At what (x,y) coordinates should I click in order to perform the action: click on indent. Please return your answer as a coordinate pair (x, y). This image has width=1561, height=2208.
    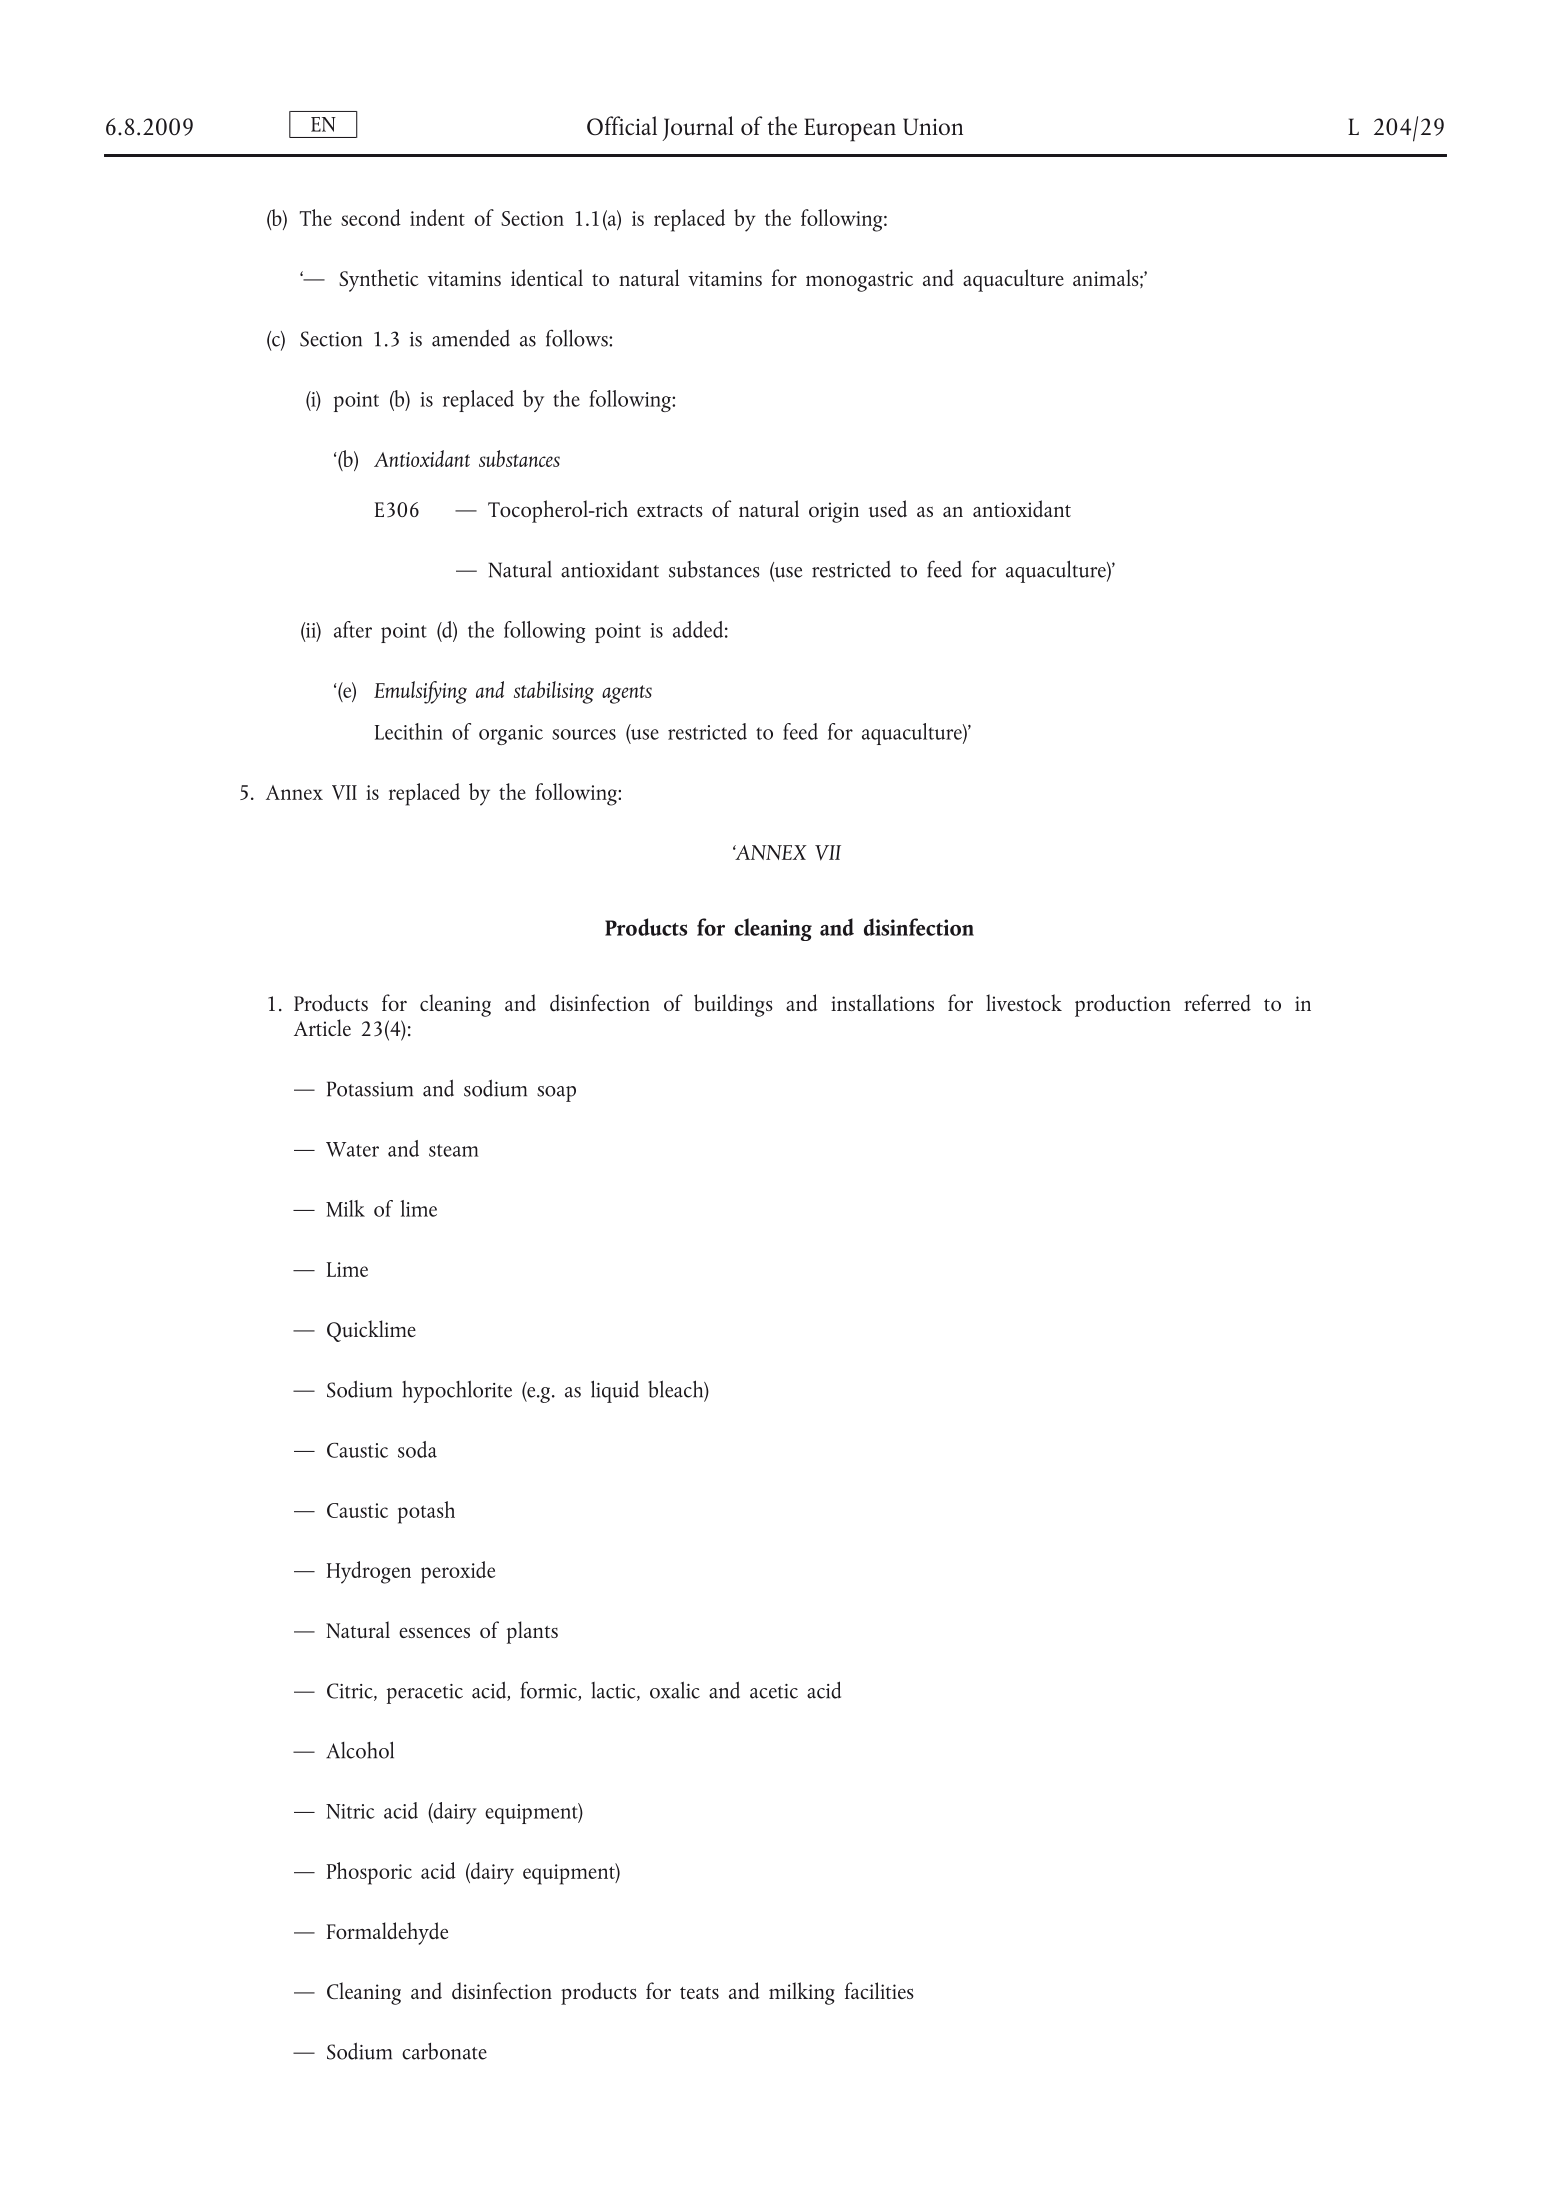
    Looking at the image, I should click on (437, 217).
